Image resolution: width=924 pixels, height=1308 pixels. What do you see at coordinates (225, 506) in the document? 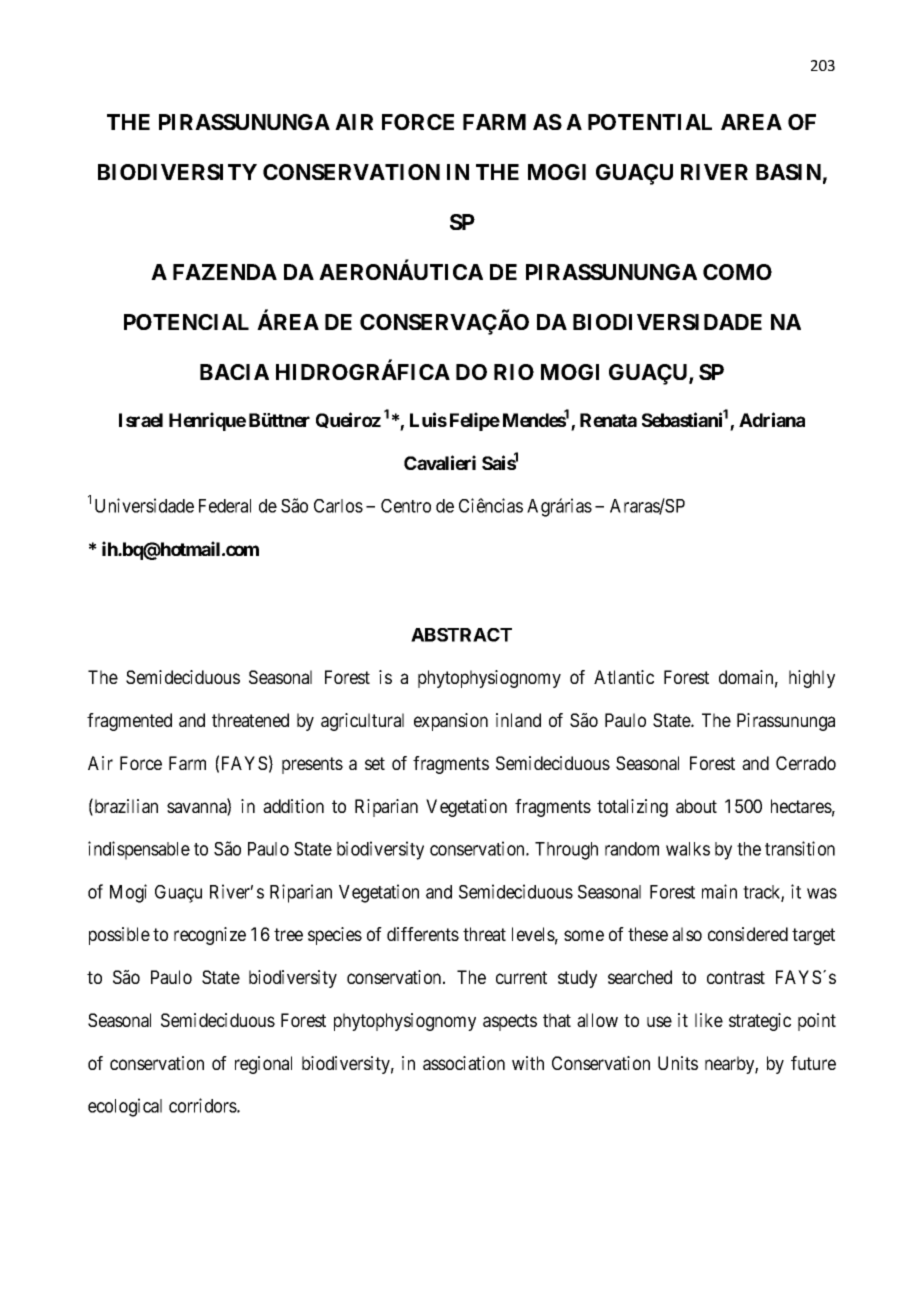
I see `Federal` at bounding box center [225, 506].
